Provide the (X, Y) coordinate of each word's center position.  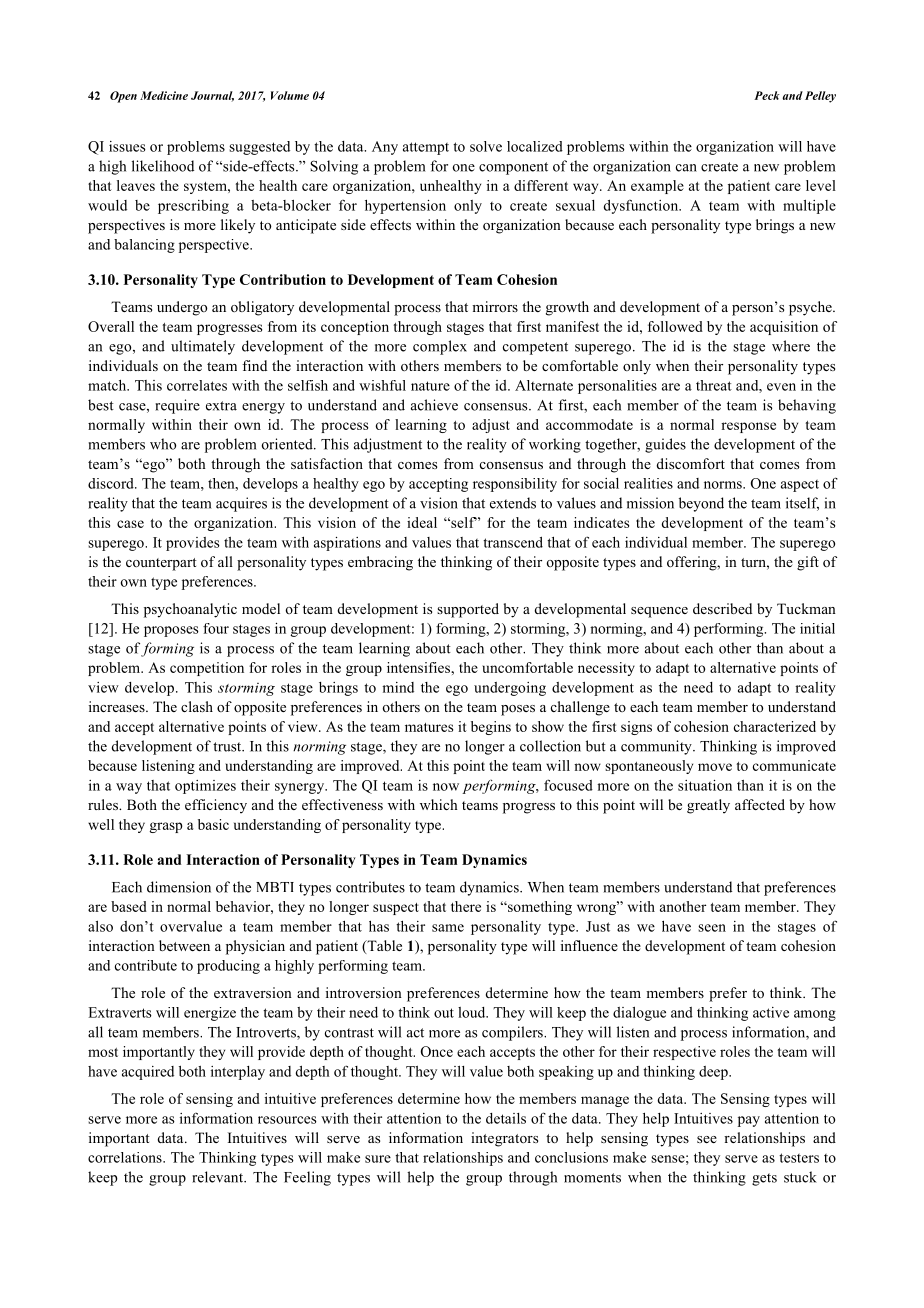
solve (486, 146)
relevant (219, 1177)
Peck (767, 95)
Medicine (164, 95)
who (163, 444)
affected (760, 804)
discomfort (691, 463)
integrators (504, 1139)
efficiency (216, 806)
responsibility (515, 485)
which (439, 804)
